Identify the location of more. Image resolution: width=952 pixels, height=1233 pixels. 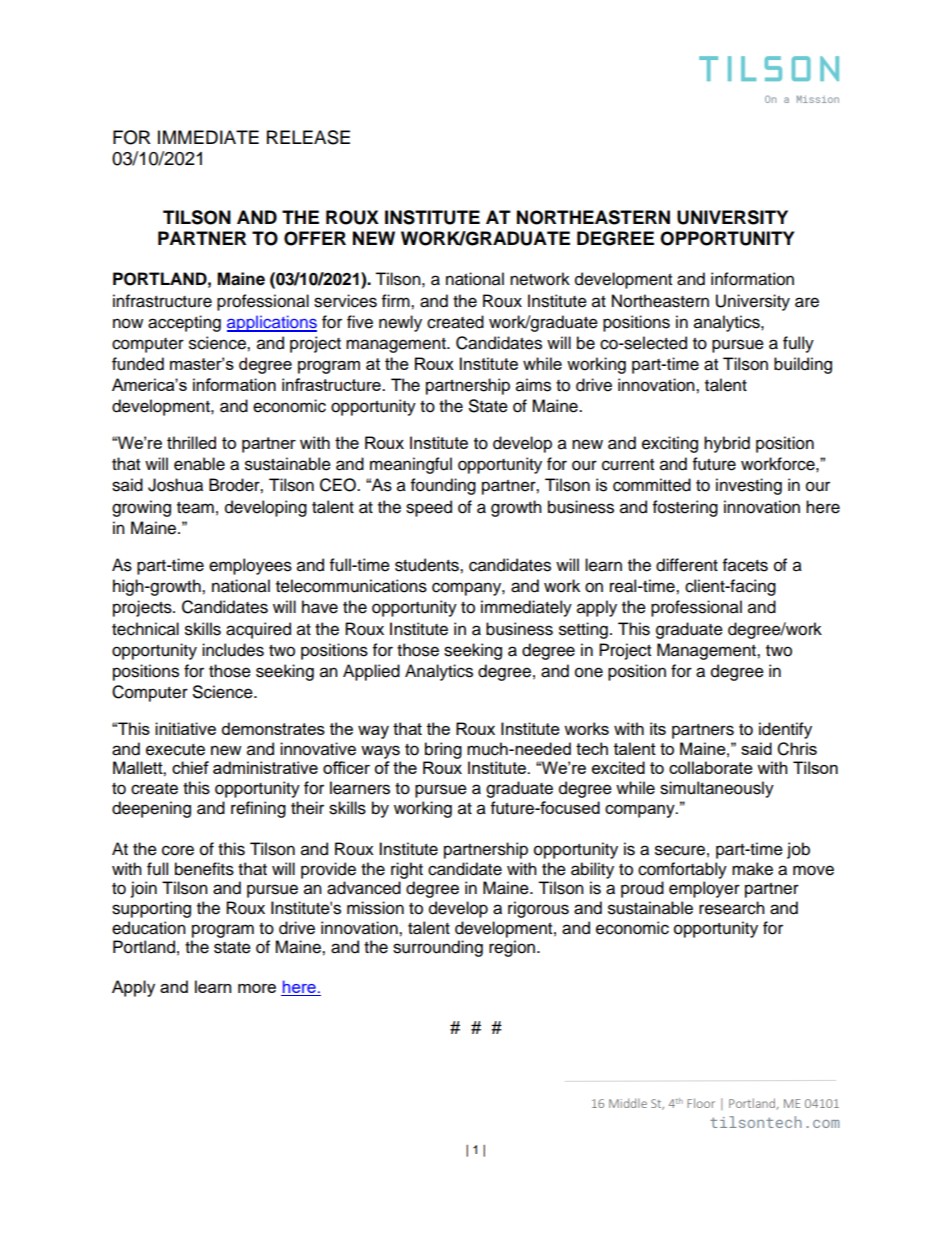
(257, 988).
